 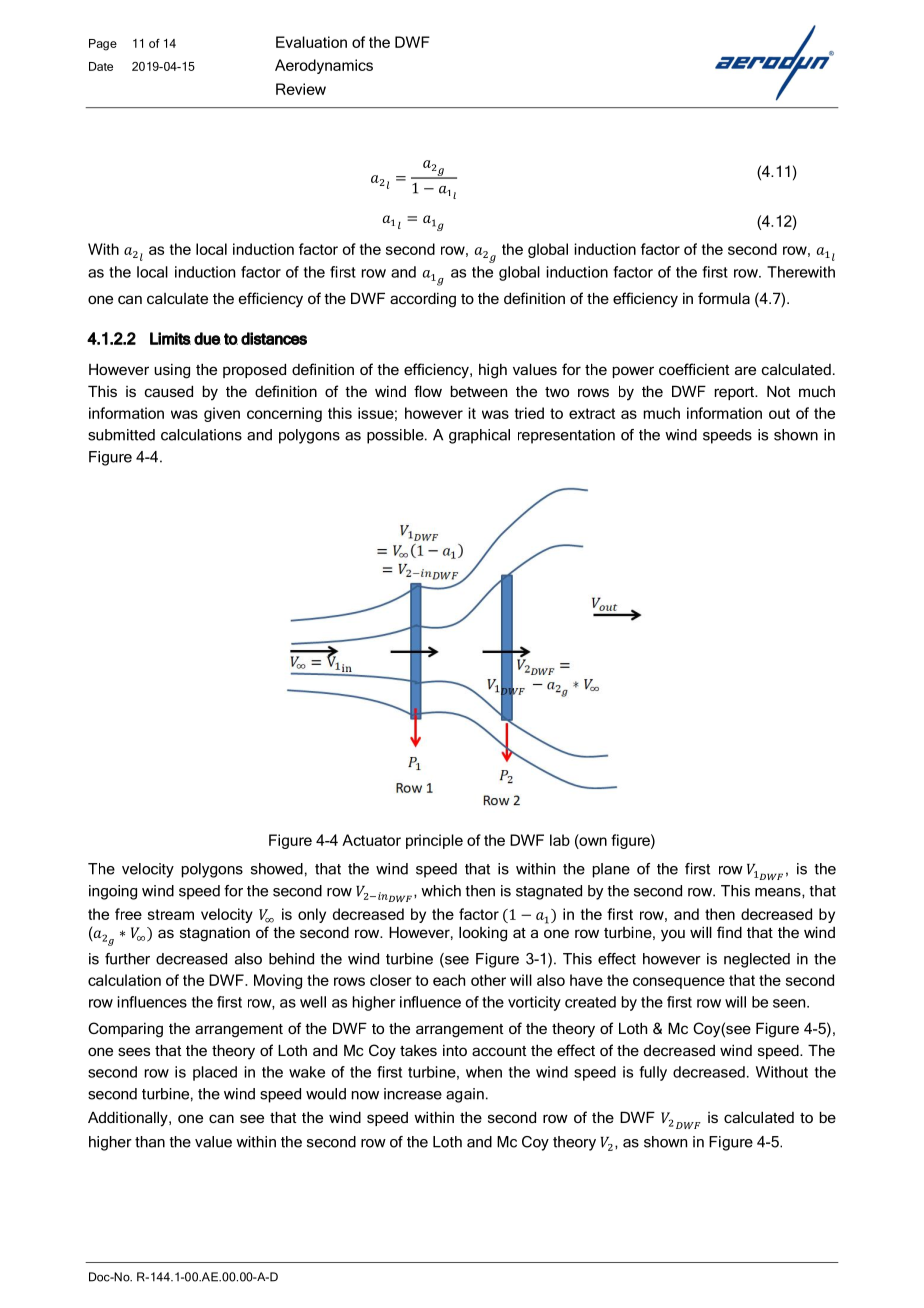 I want to click on representation, so click(x=566, y=436).
